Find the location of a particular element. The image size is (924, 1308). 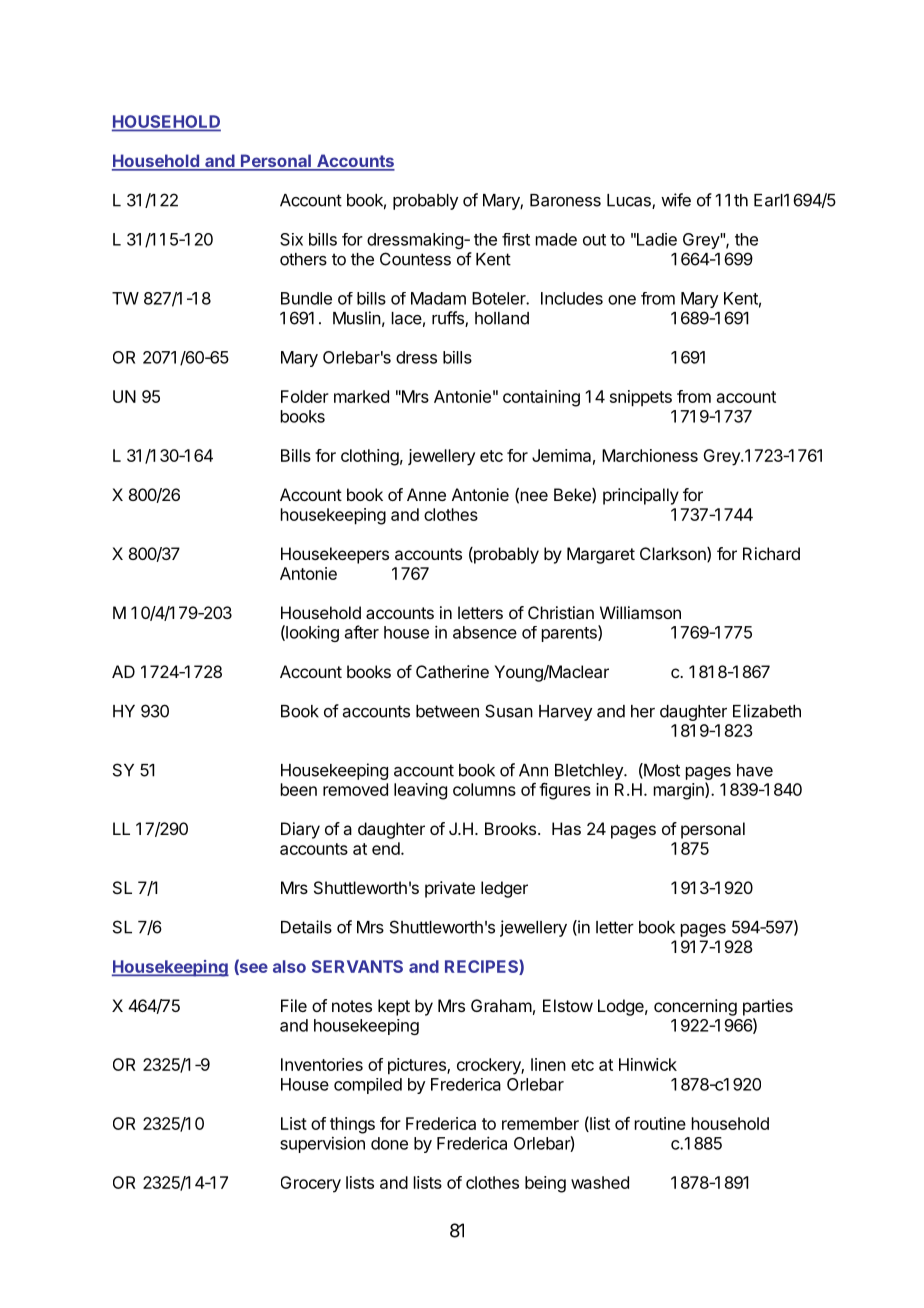

wife is located at coordinates (676, 200).
